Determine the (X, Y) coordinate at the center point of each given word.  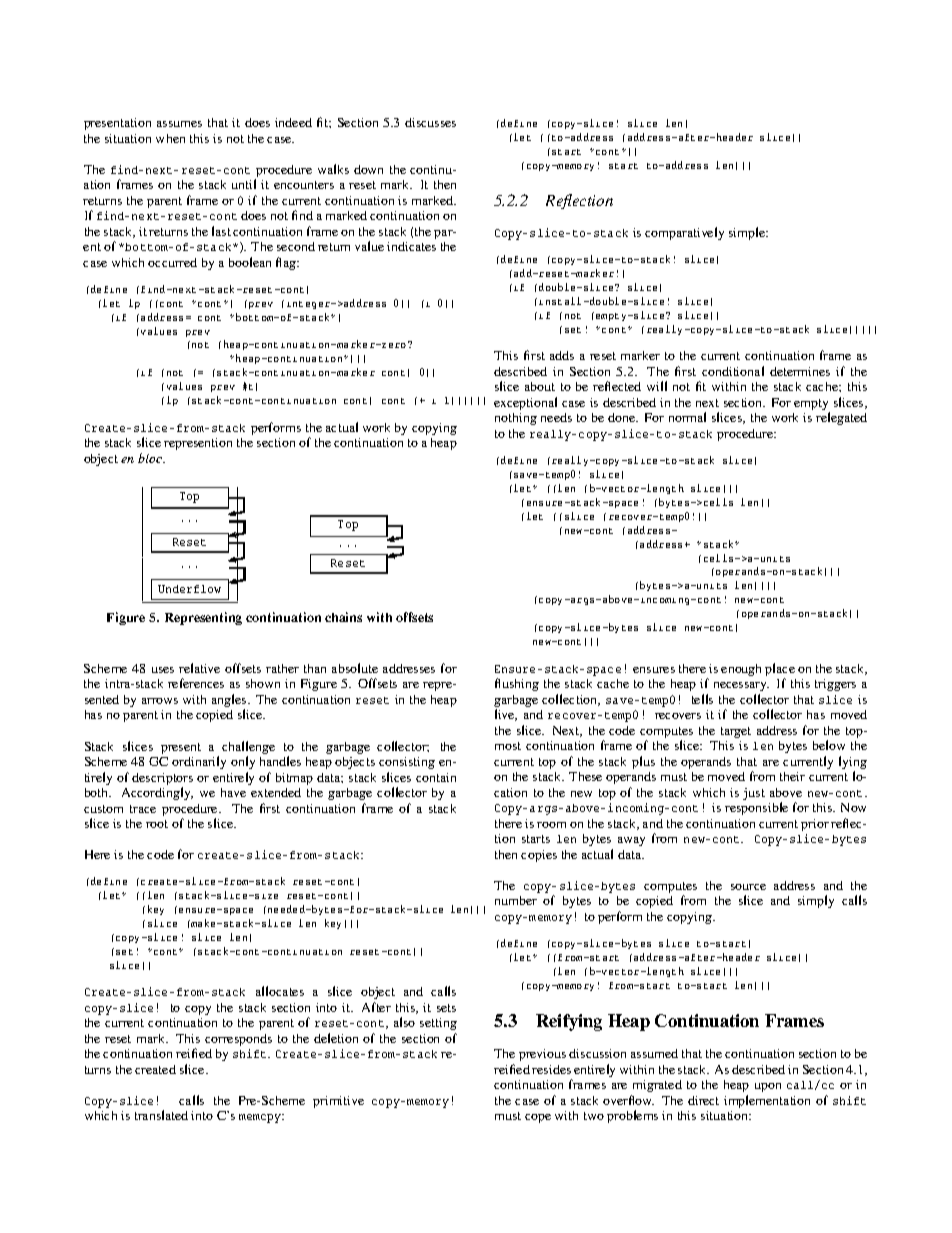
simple (748, 233)
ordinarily (199, 762)
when (170, 138)
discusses (430, 122)
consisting (407, 763)
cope (538, 1118)
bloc (151, 458)
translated (161, 1115)
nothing (516, 419)
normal (687, 417)
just (754, 794)
